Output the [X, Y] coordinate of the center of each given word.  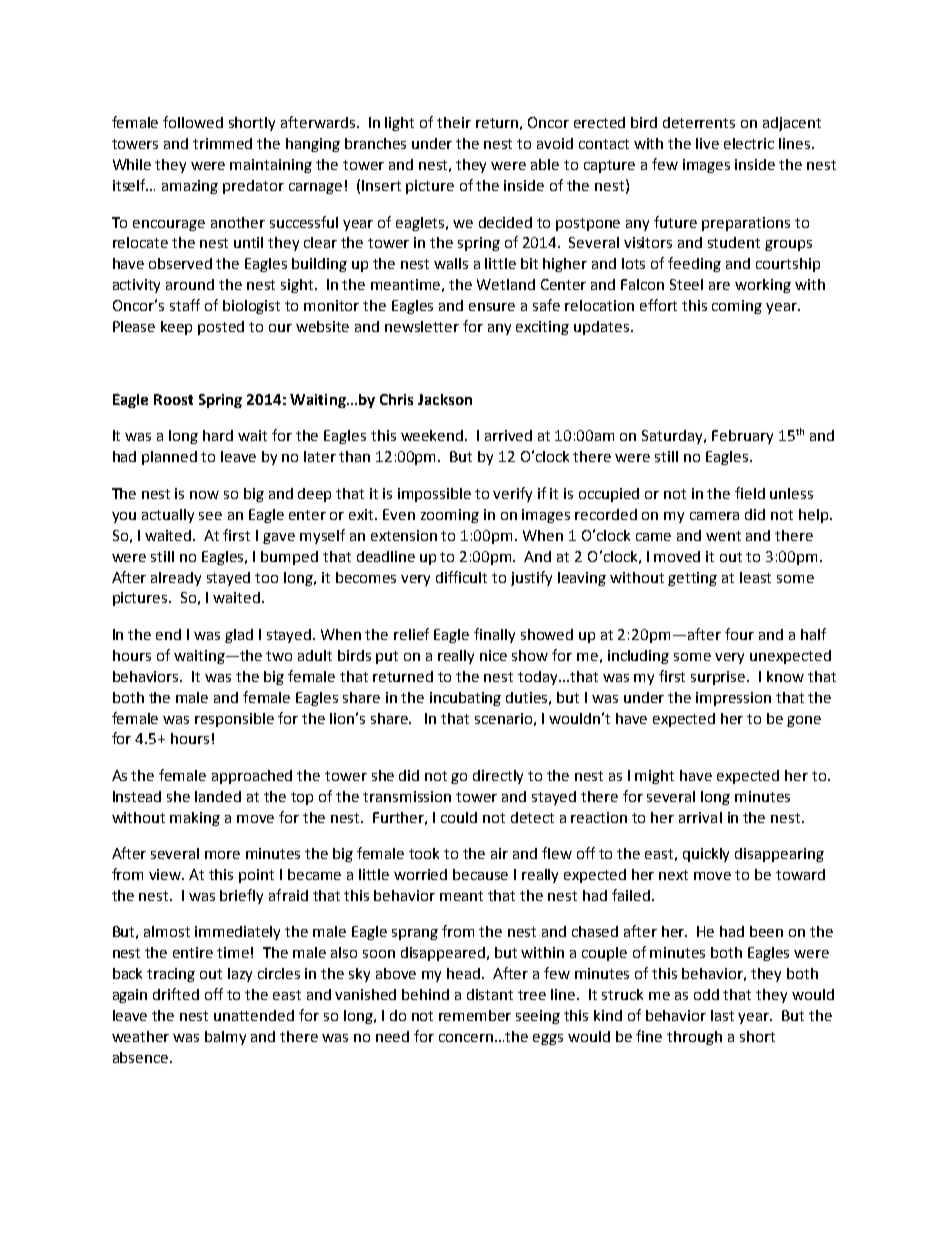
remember [475, 1015]
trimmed [222, 143]
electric [749, 143]
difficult [461, 577]
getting [692, 579]
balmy [225, 1038]
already [176, 579]
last [722, 1015]
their [454, 122]
